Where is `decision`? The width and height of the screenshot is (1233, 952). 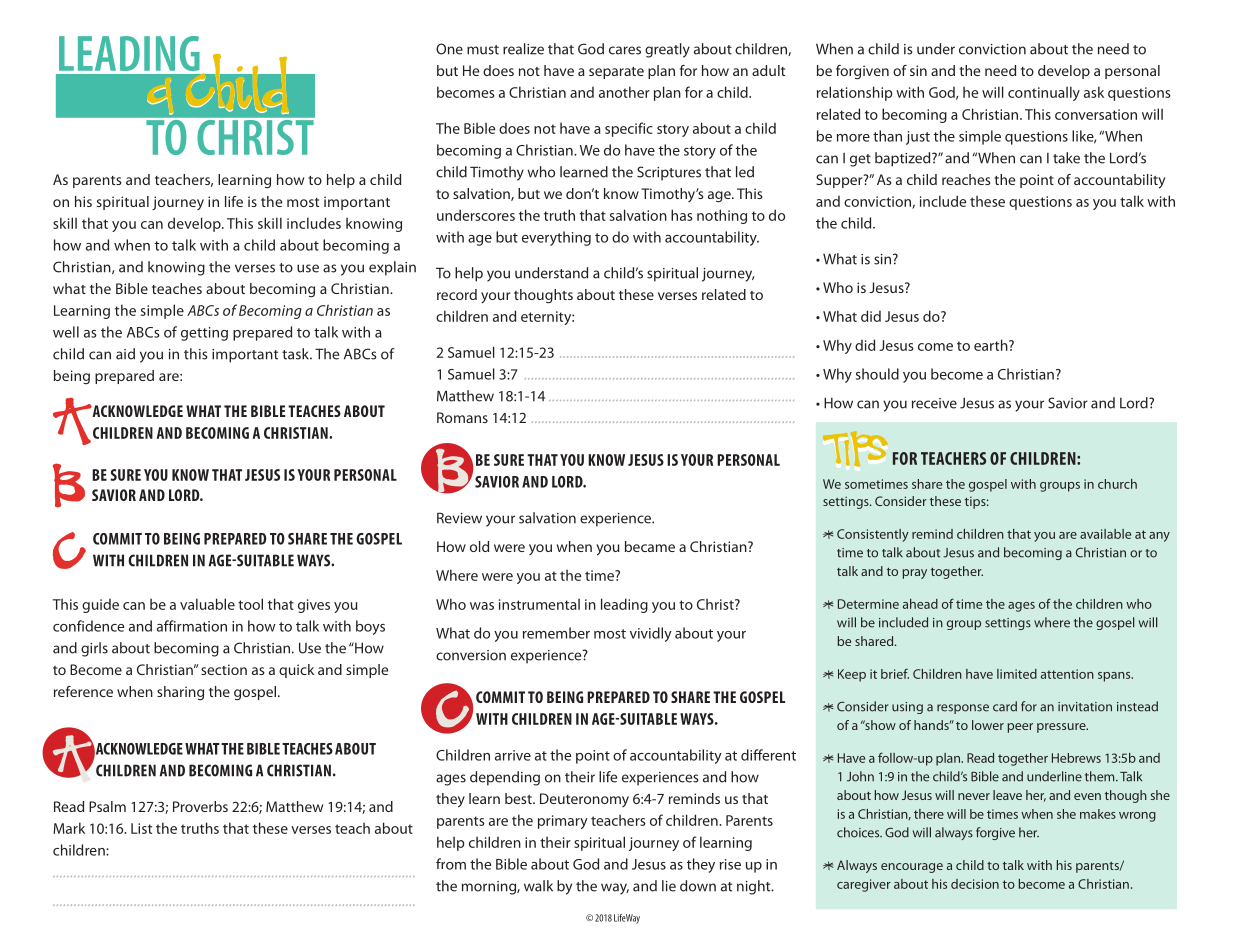 decision is located at coordinates (975, 884).
